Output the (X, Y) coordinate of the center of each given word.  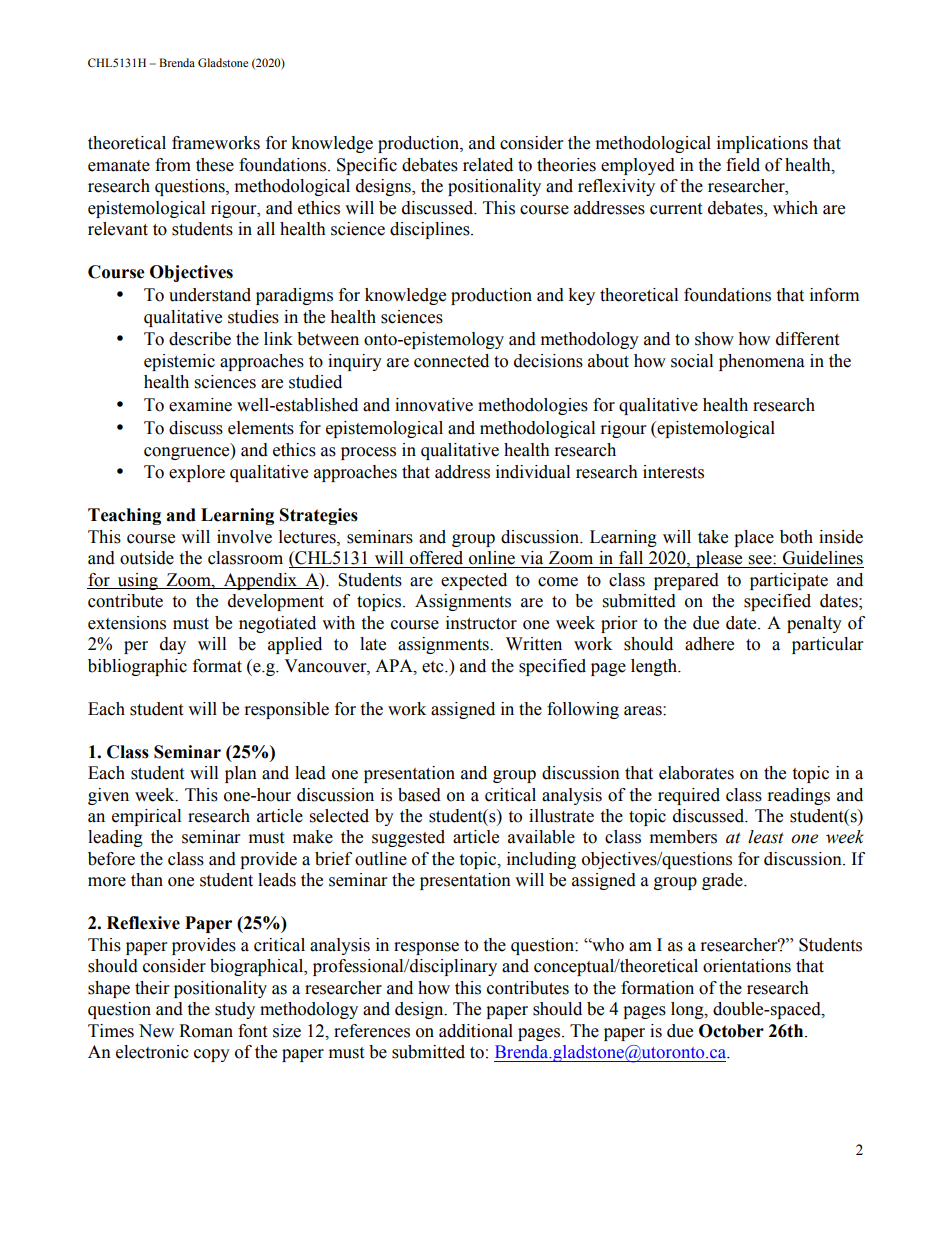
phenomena (762, 362)
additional (476, 1031)
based (419, 795)
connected (451, 361)
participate (789, 581)
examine (200, 405)
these (215, 165)
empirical (146, 817)
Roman (206, 1031)
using (137, 581)
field (743, 165)
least (766, 837)
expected (474, 581)
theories (566, 165)
